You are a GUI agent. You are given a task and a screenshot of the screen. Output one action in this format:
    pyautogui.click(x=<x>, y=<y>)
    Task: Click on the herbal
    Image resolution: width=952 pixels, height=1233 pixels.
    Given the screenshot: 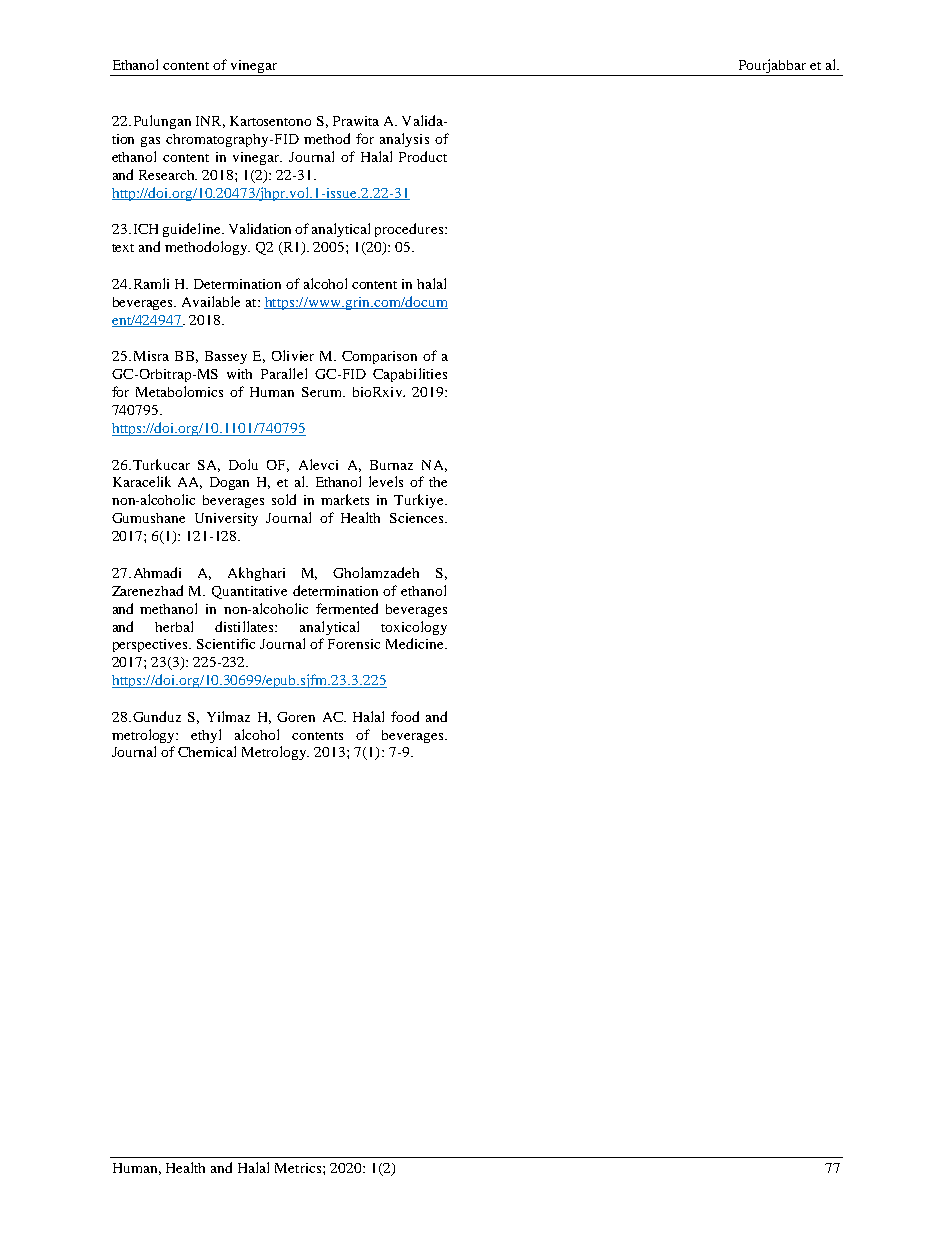 What is the action you would take?
    pyautogui.click(x=174, y=626)
